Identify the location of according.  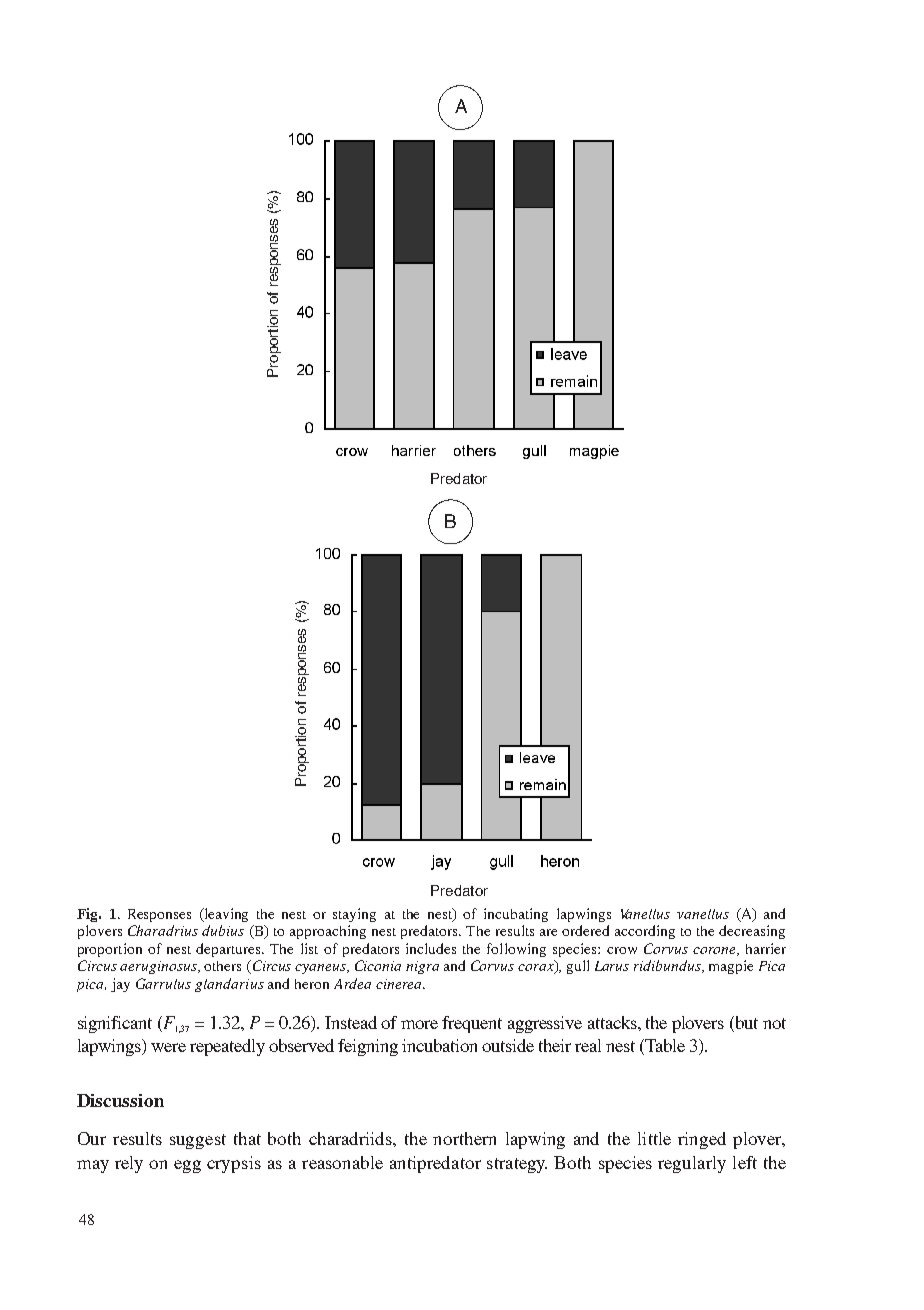
(645, 932).
